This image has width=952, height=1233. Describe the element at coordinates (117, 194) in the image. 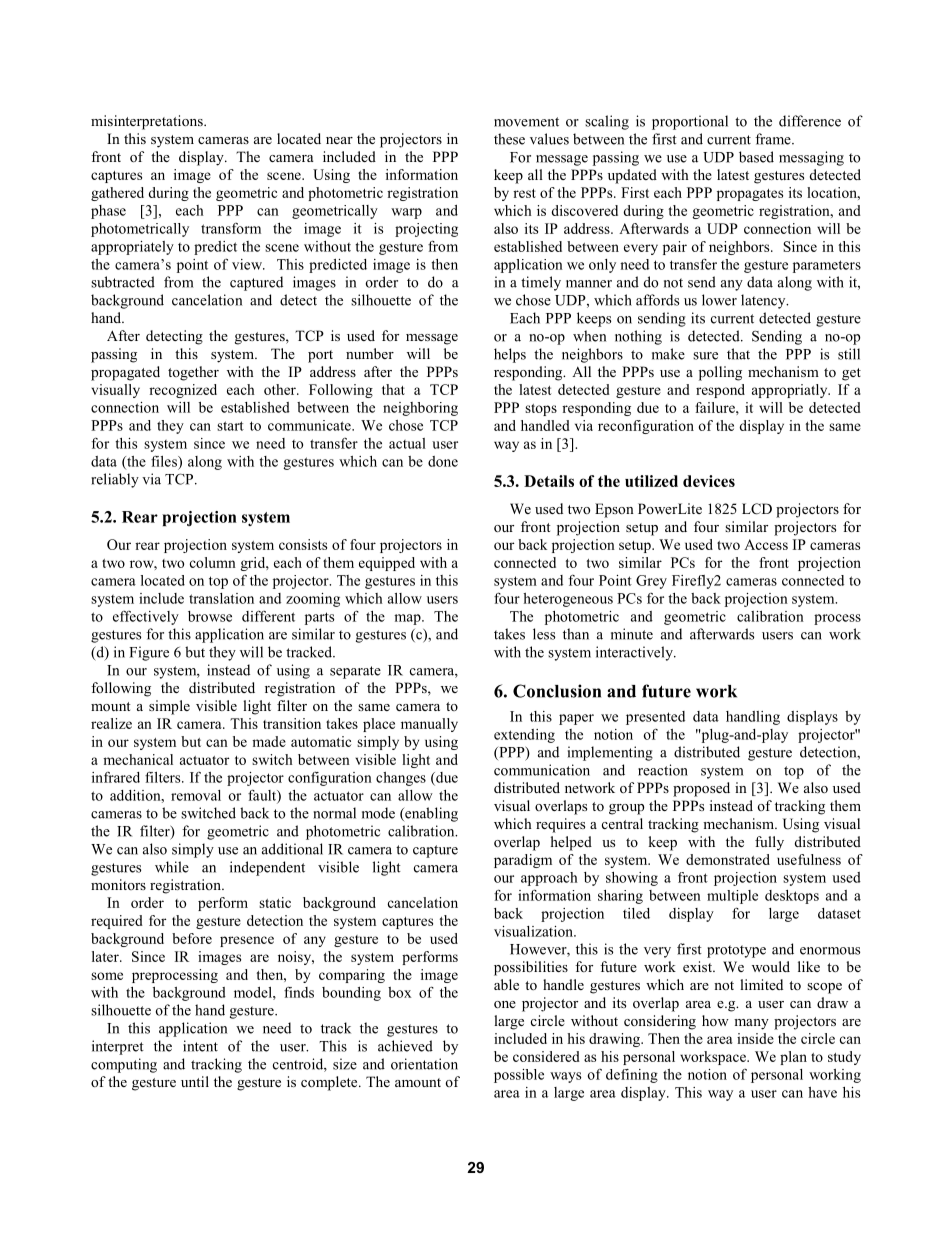

I see `gathered` at that location.
